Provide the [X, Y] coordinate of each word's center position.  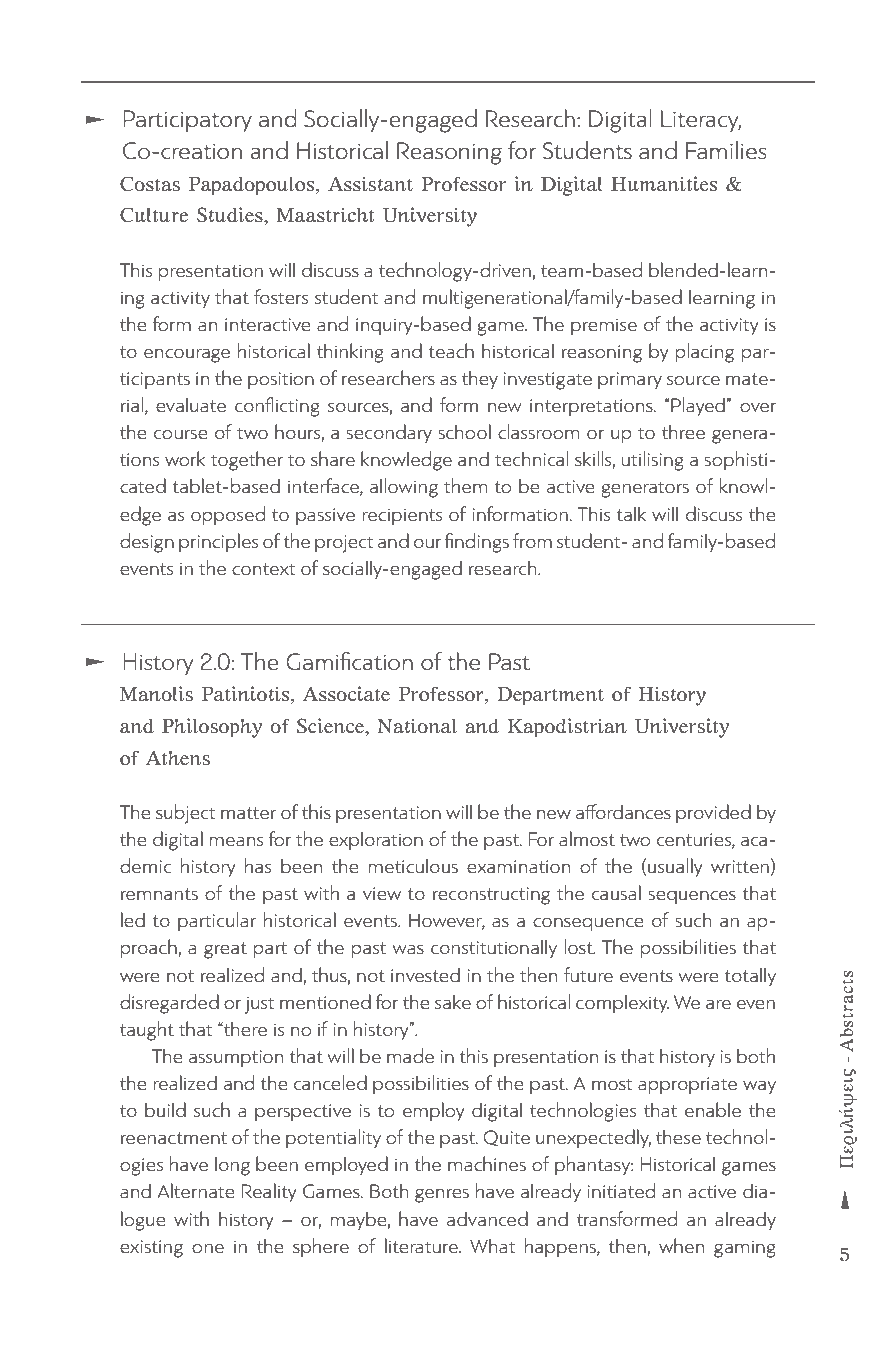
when [681, 1245]
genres [442, 1195]
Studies [231, 215]
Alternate [196, 1190]
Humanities [664, 184]
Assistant [370, 184]
